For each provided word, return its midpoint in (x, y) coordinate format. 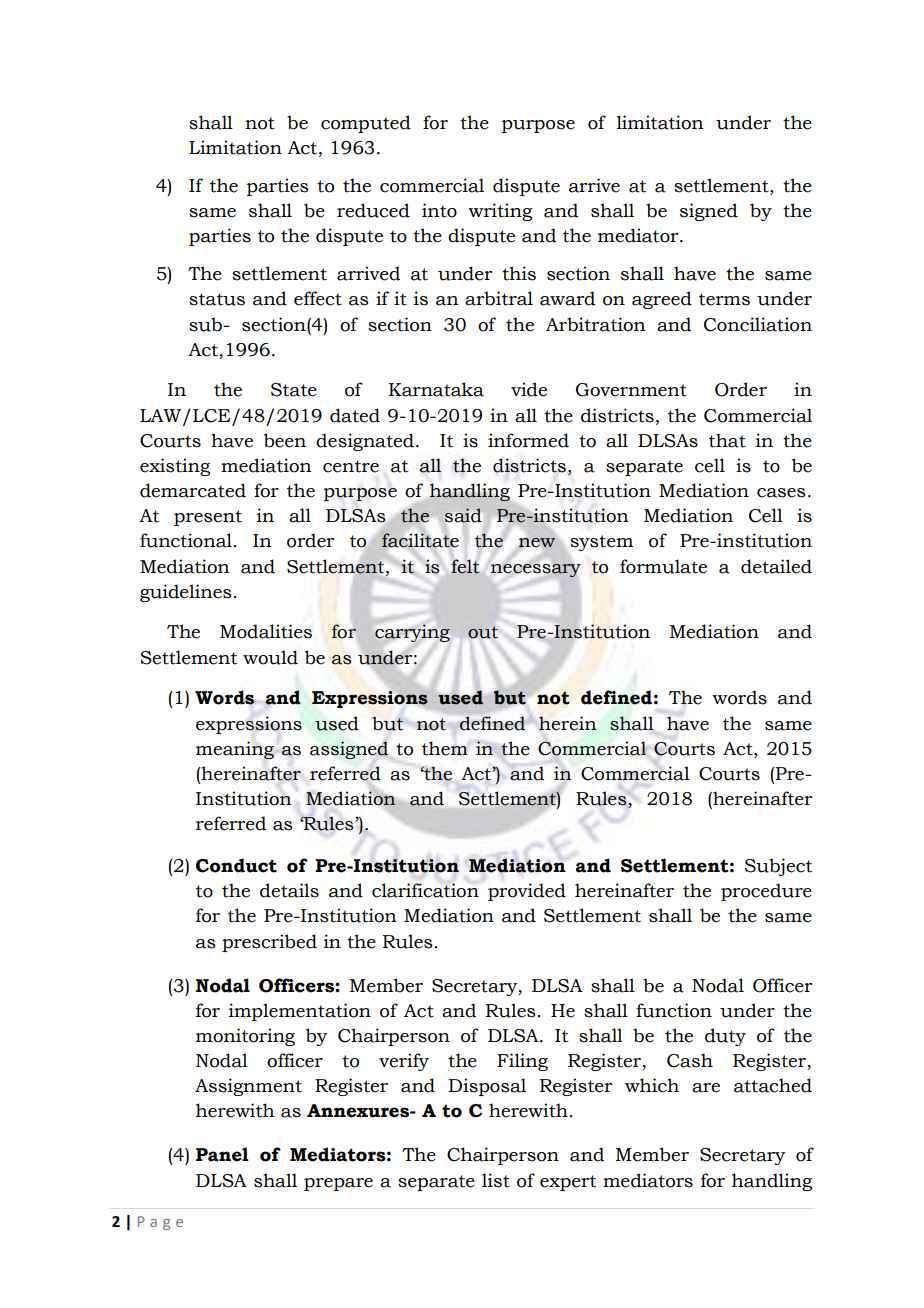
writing (500, 212)
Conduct (236, 865)
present (208, 518)
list (496, 1180)
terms (724, 299)
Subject (778, 867)
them (445, 748)
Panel (222, 1154)
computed (366, 124)
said (463, 516)
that (727, 440)
